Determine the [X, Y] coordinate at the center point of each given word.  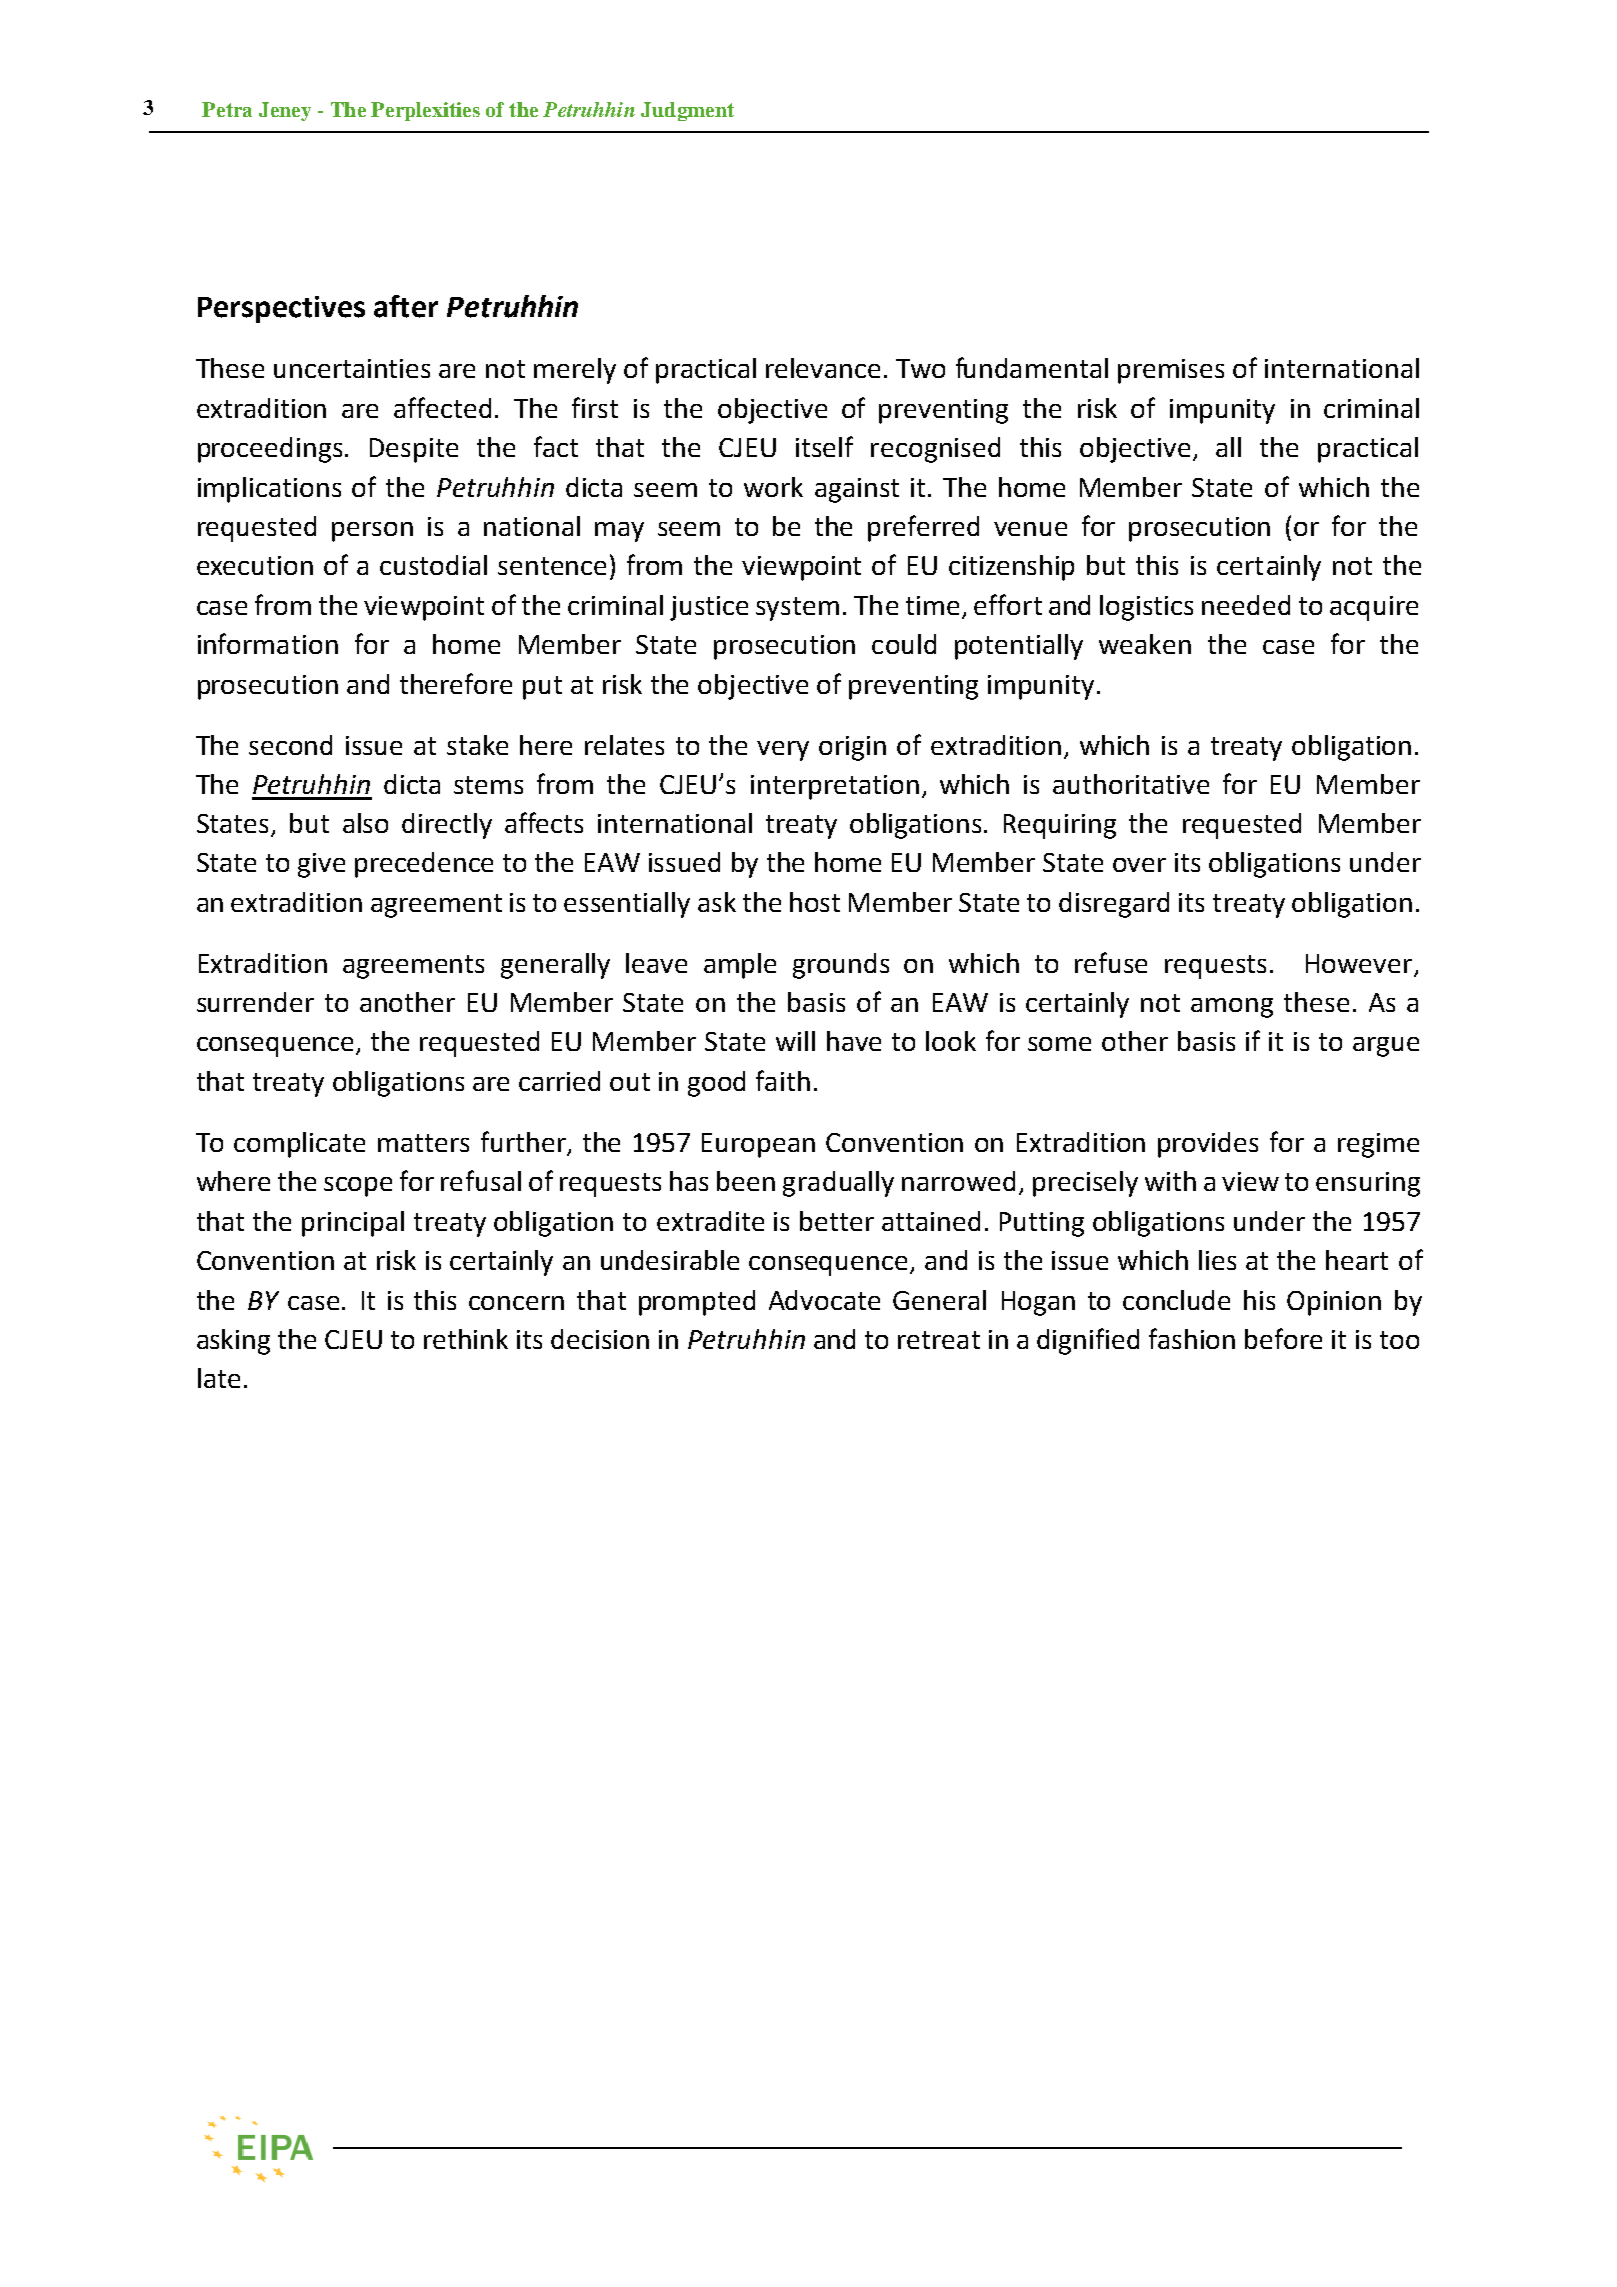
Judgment [687, 111]
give [321, 865]
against [857, 490]
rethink [466, 1339]
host [815, 902]
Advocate [824, 1300]
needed [1246, 605]
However [1359, 963]
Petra [227, 109]
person [372, 532]
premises [1171, 371]
